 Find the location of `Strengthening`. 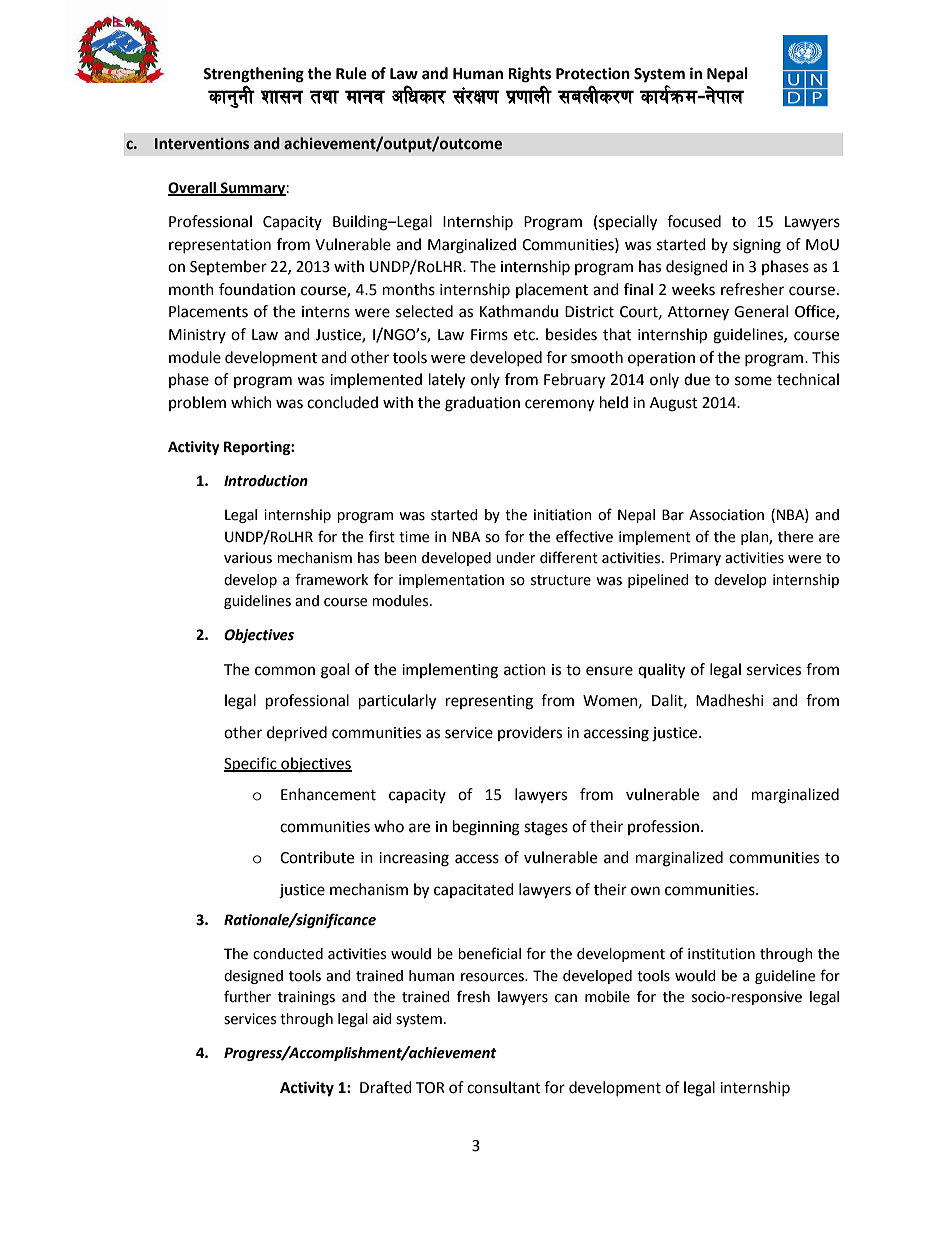

Strengthening is located at coordinates (253, 75).
